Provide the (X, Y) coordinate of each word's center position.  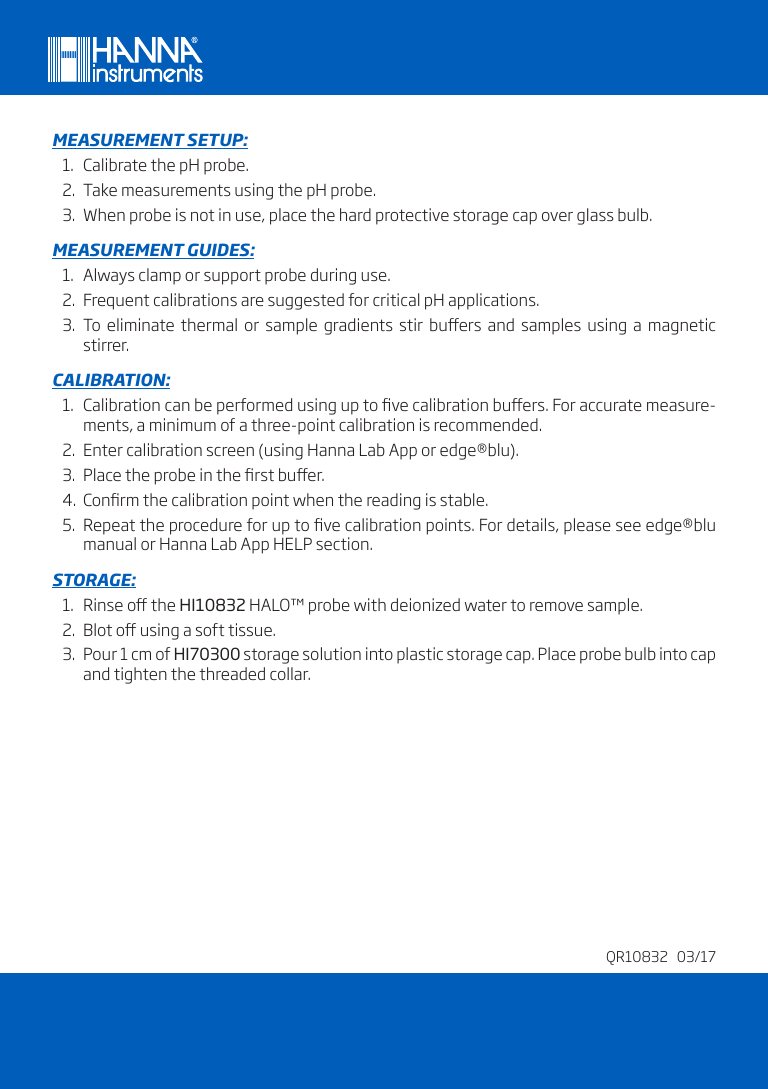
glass (595, 216)
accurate (611, 405)
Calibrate (115, 164)
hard (355, 214)
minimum (183, 424)
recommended (486, 424)
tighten (140, 675)
